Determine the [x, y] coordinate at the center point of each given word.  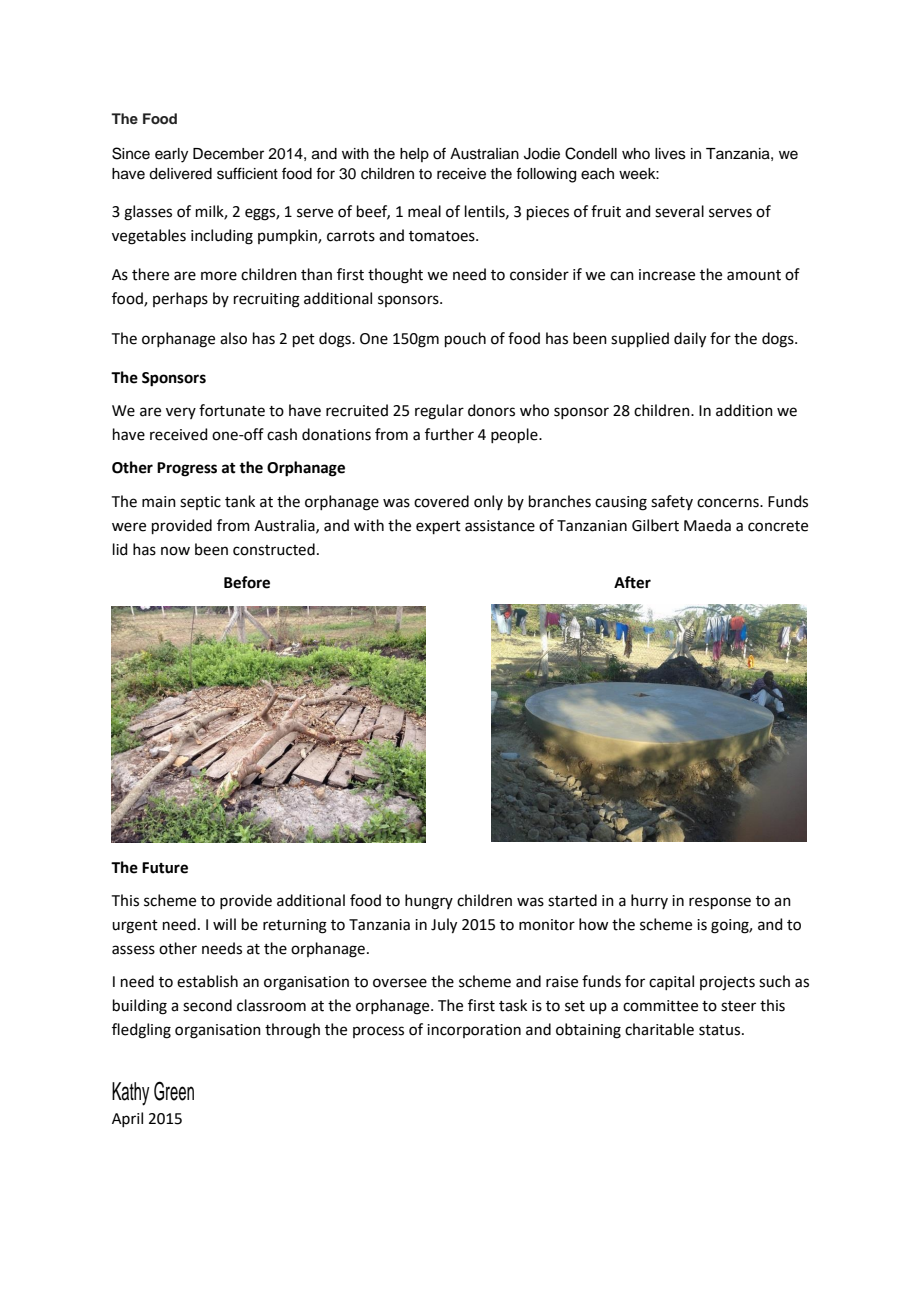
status [721, 1030]
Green [174, 1091]
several [679, 211]
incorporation [474, 1031]
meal [424, 211]
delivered [180, 174]
